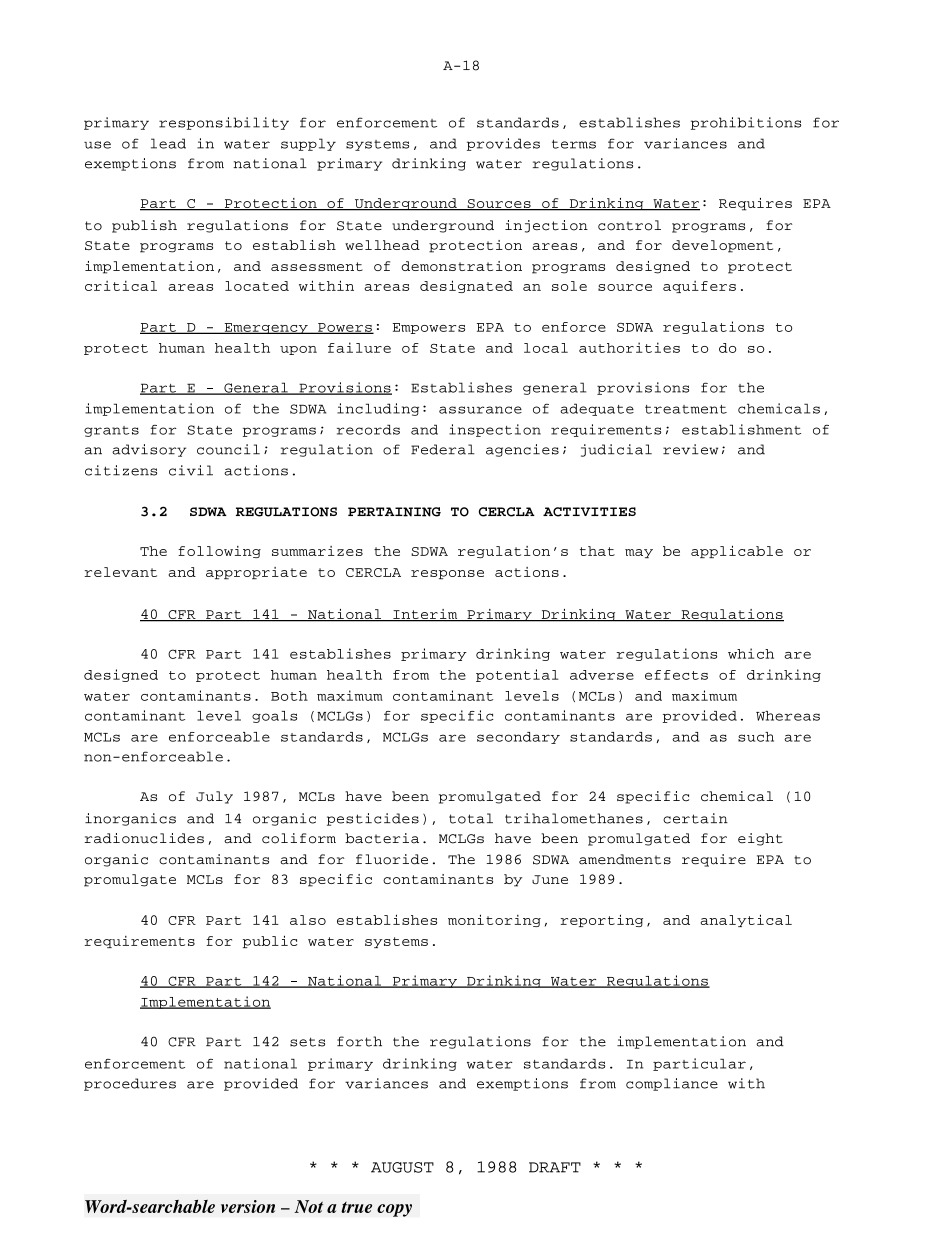  What do you see at coordinates (168, 143) in the image?
I see `lead` at bounding box center [168, 143].
